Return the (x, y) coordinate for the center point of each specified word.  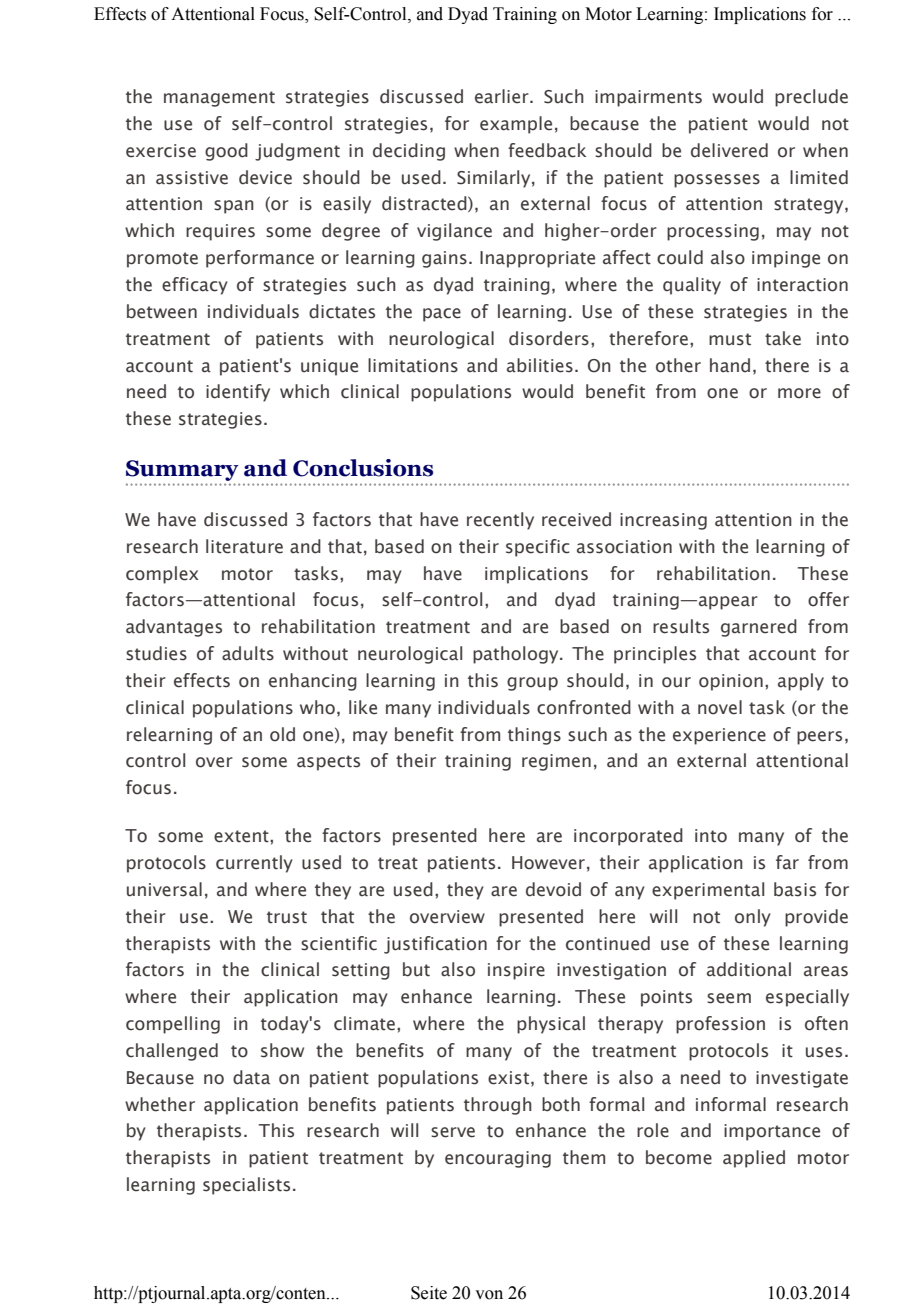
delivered (729, 150)
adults (248, 653)
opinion (731, 682)
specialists (246, 1186)
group (532, 684)
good (226, 152)
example (516, 125)
